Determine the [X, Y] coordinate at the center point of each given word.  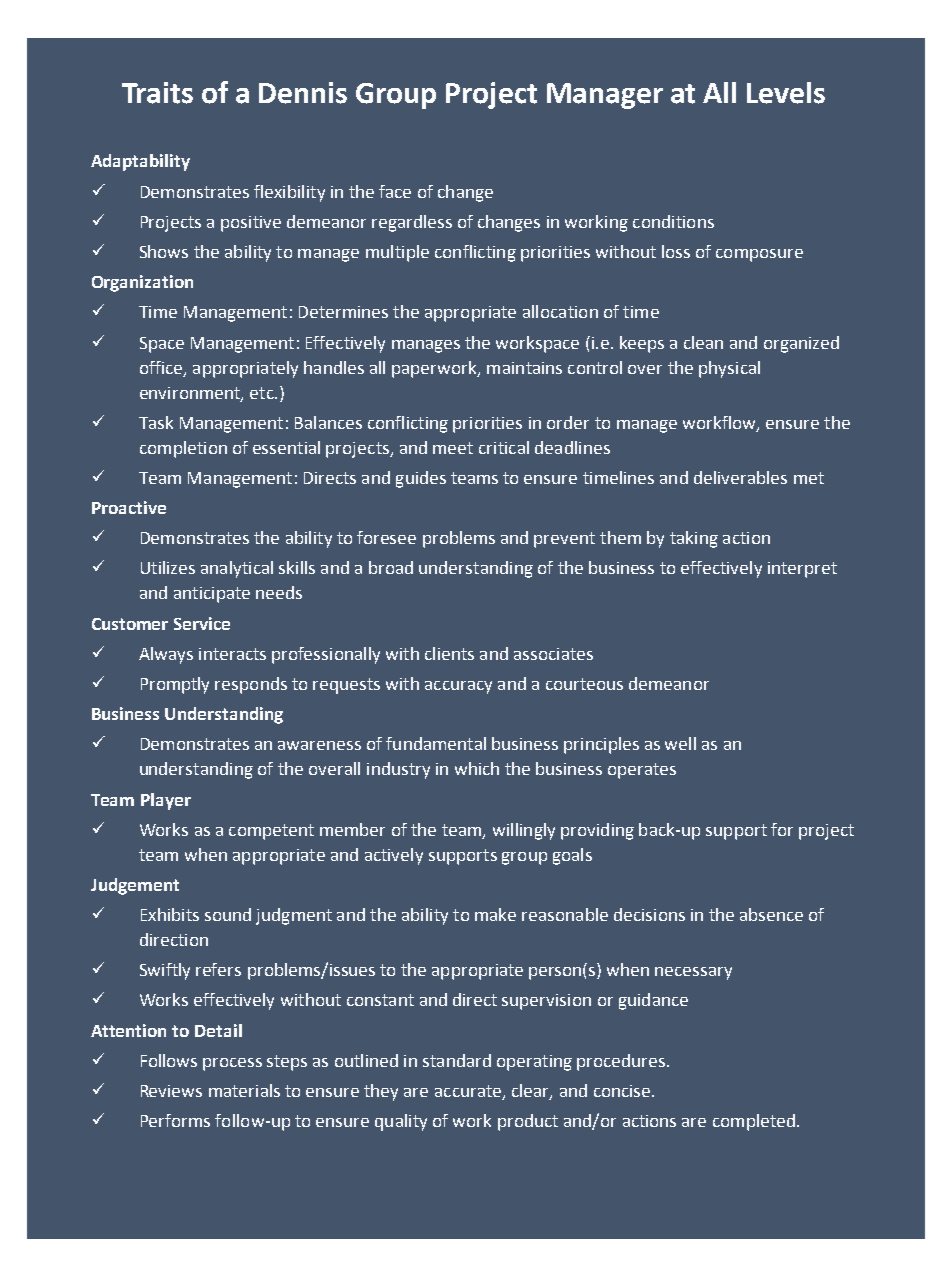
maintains [524, 368]
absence [771, 914]
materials [244, 1090]
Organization [142, 283]
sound [228, 914]
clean [703, 342]
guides [421, 479]
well [680, 743]
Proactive [129, 507]
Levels [786, 93]
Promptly [175, 685]
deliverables [740, 477]
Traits [157, 93]
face [395, 191]
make [495, 914]
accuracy [458, 687]
